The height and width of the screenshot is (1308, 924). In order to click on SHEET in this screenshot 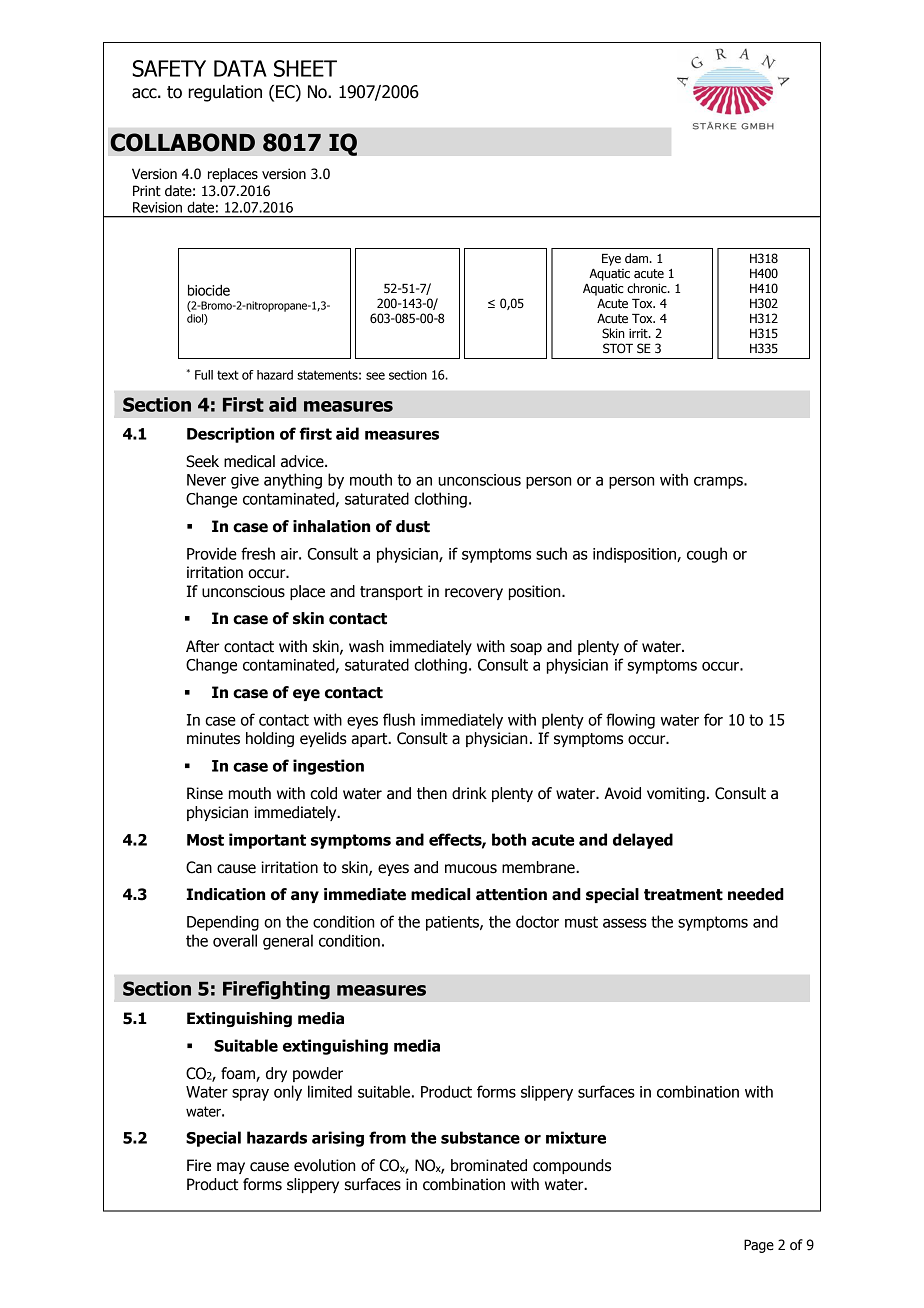, I will do `click(305, 68)`.
